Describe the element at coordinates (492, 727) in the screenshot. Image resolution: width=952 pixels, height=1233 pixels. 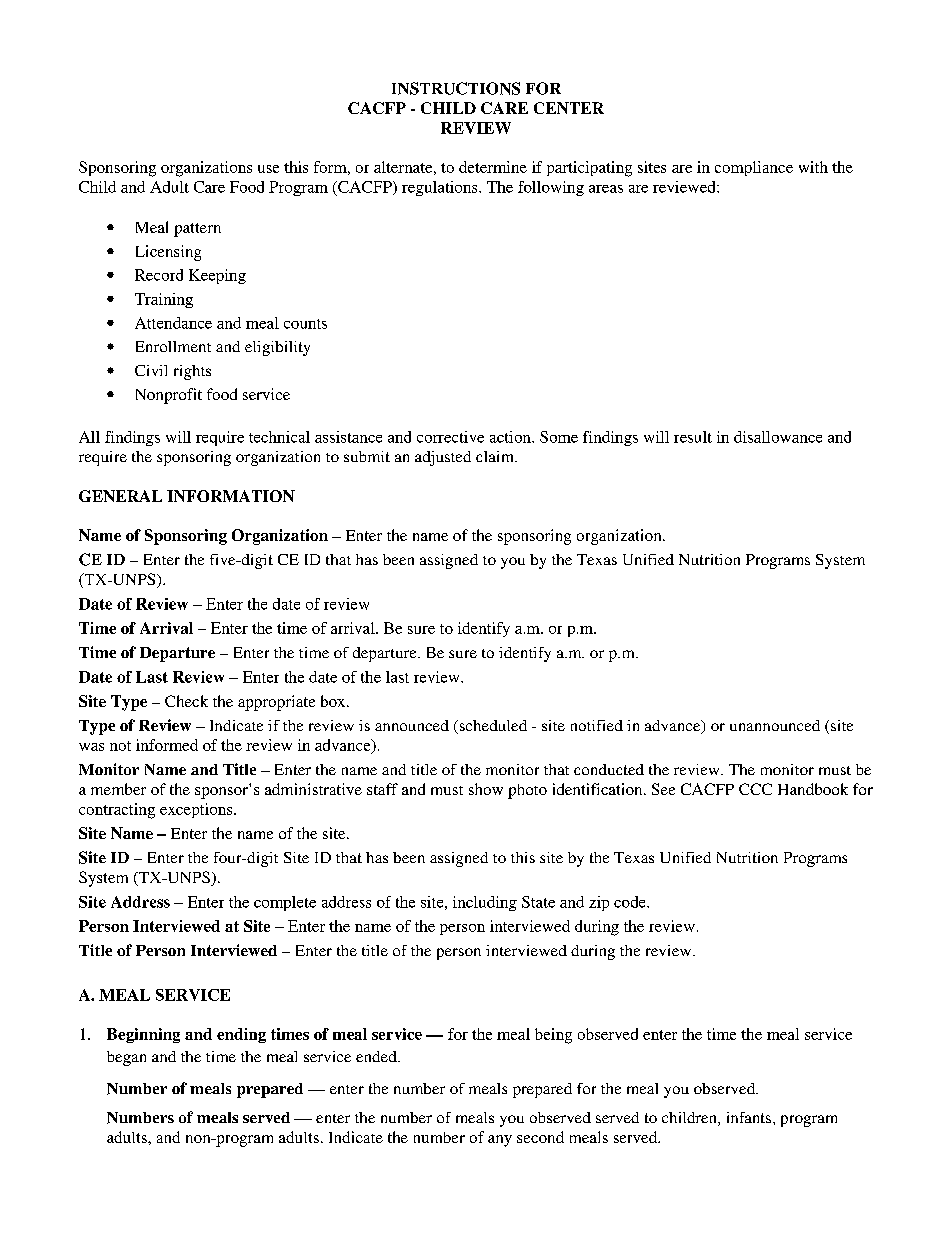
I see `scheduled` at that location.
